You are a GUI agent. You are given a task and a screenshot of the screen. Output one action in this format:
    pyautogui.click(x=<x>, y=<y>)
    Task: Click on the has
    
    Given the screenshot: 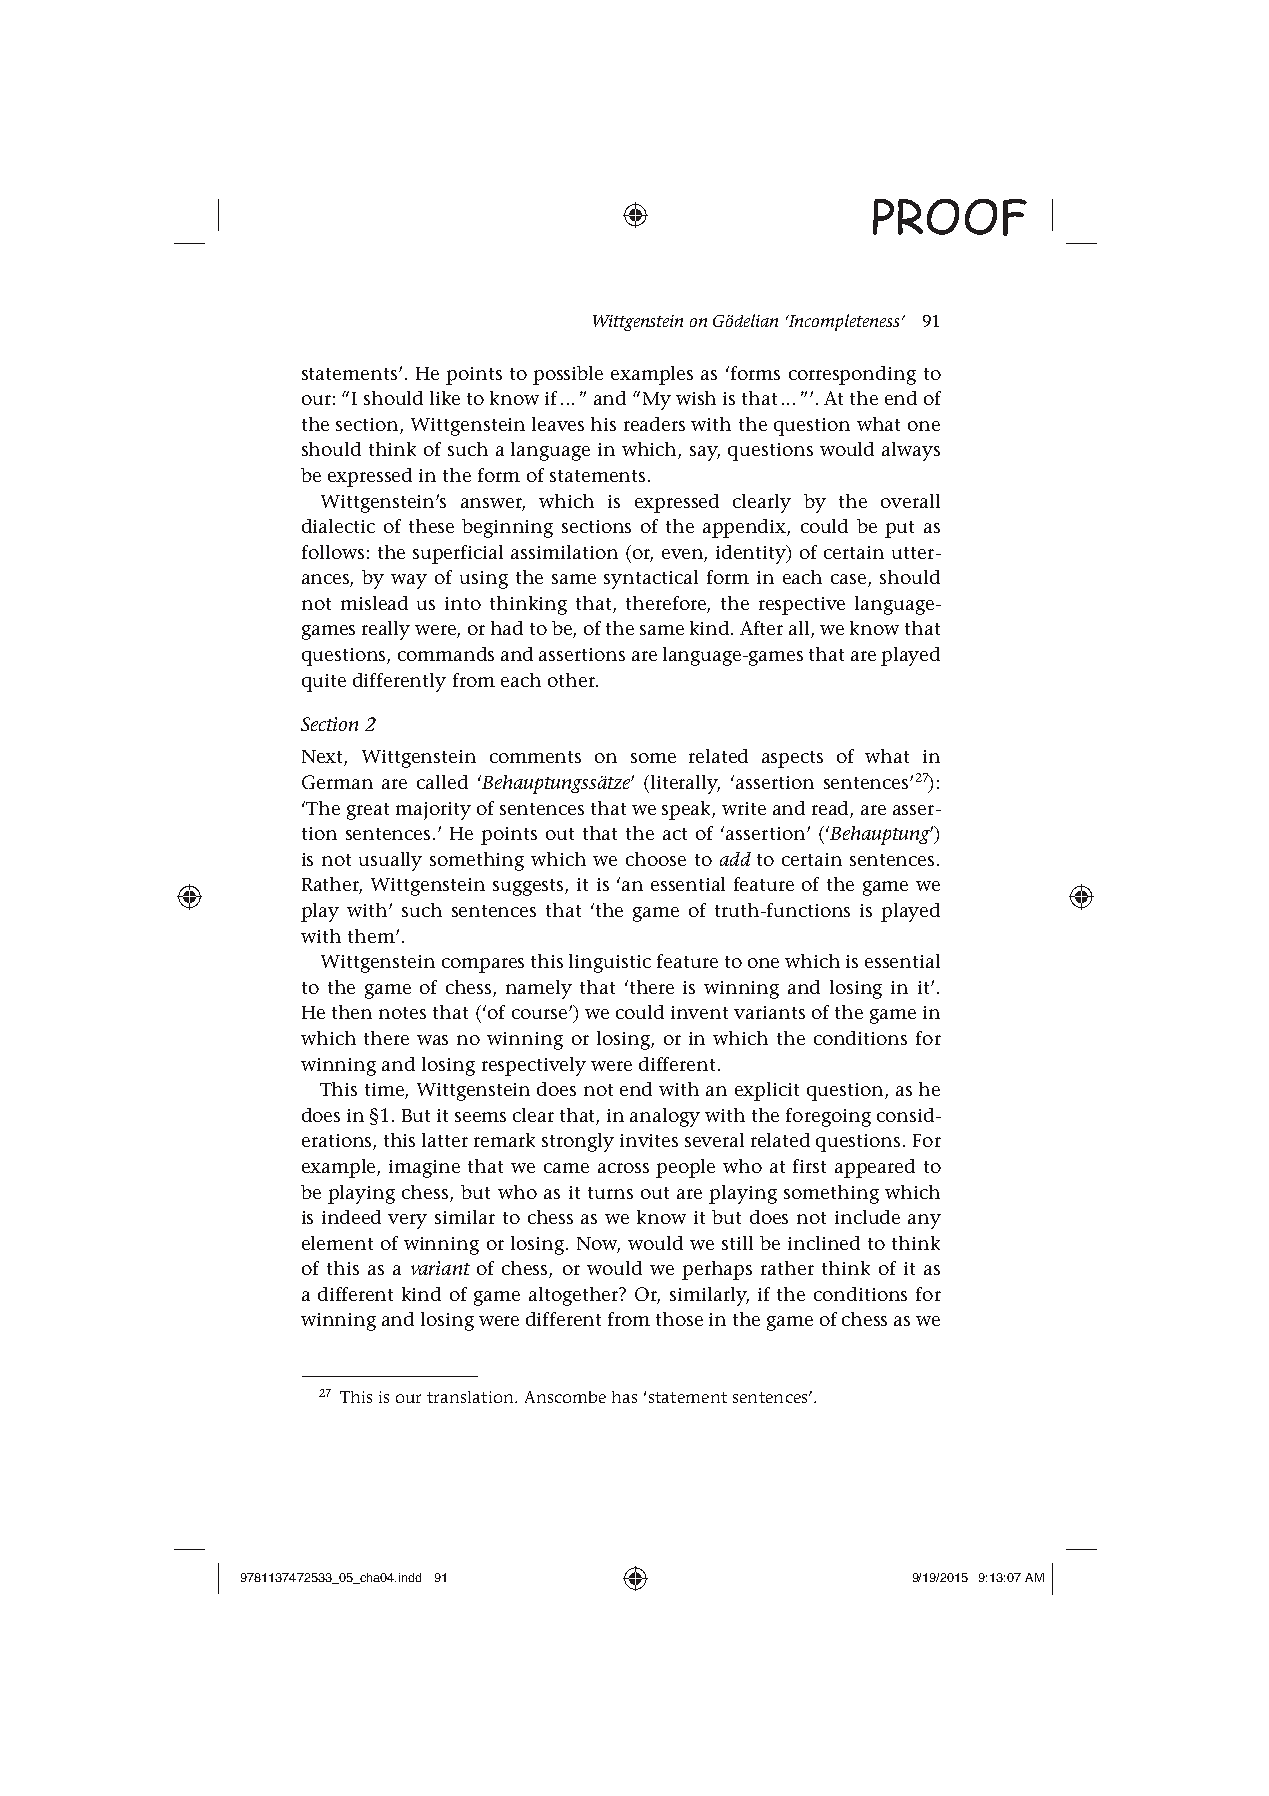 What is the action you would take?
    pyautogui.click(x=624, y=1397)
